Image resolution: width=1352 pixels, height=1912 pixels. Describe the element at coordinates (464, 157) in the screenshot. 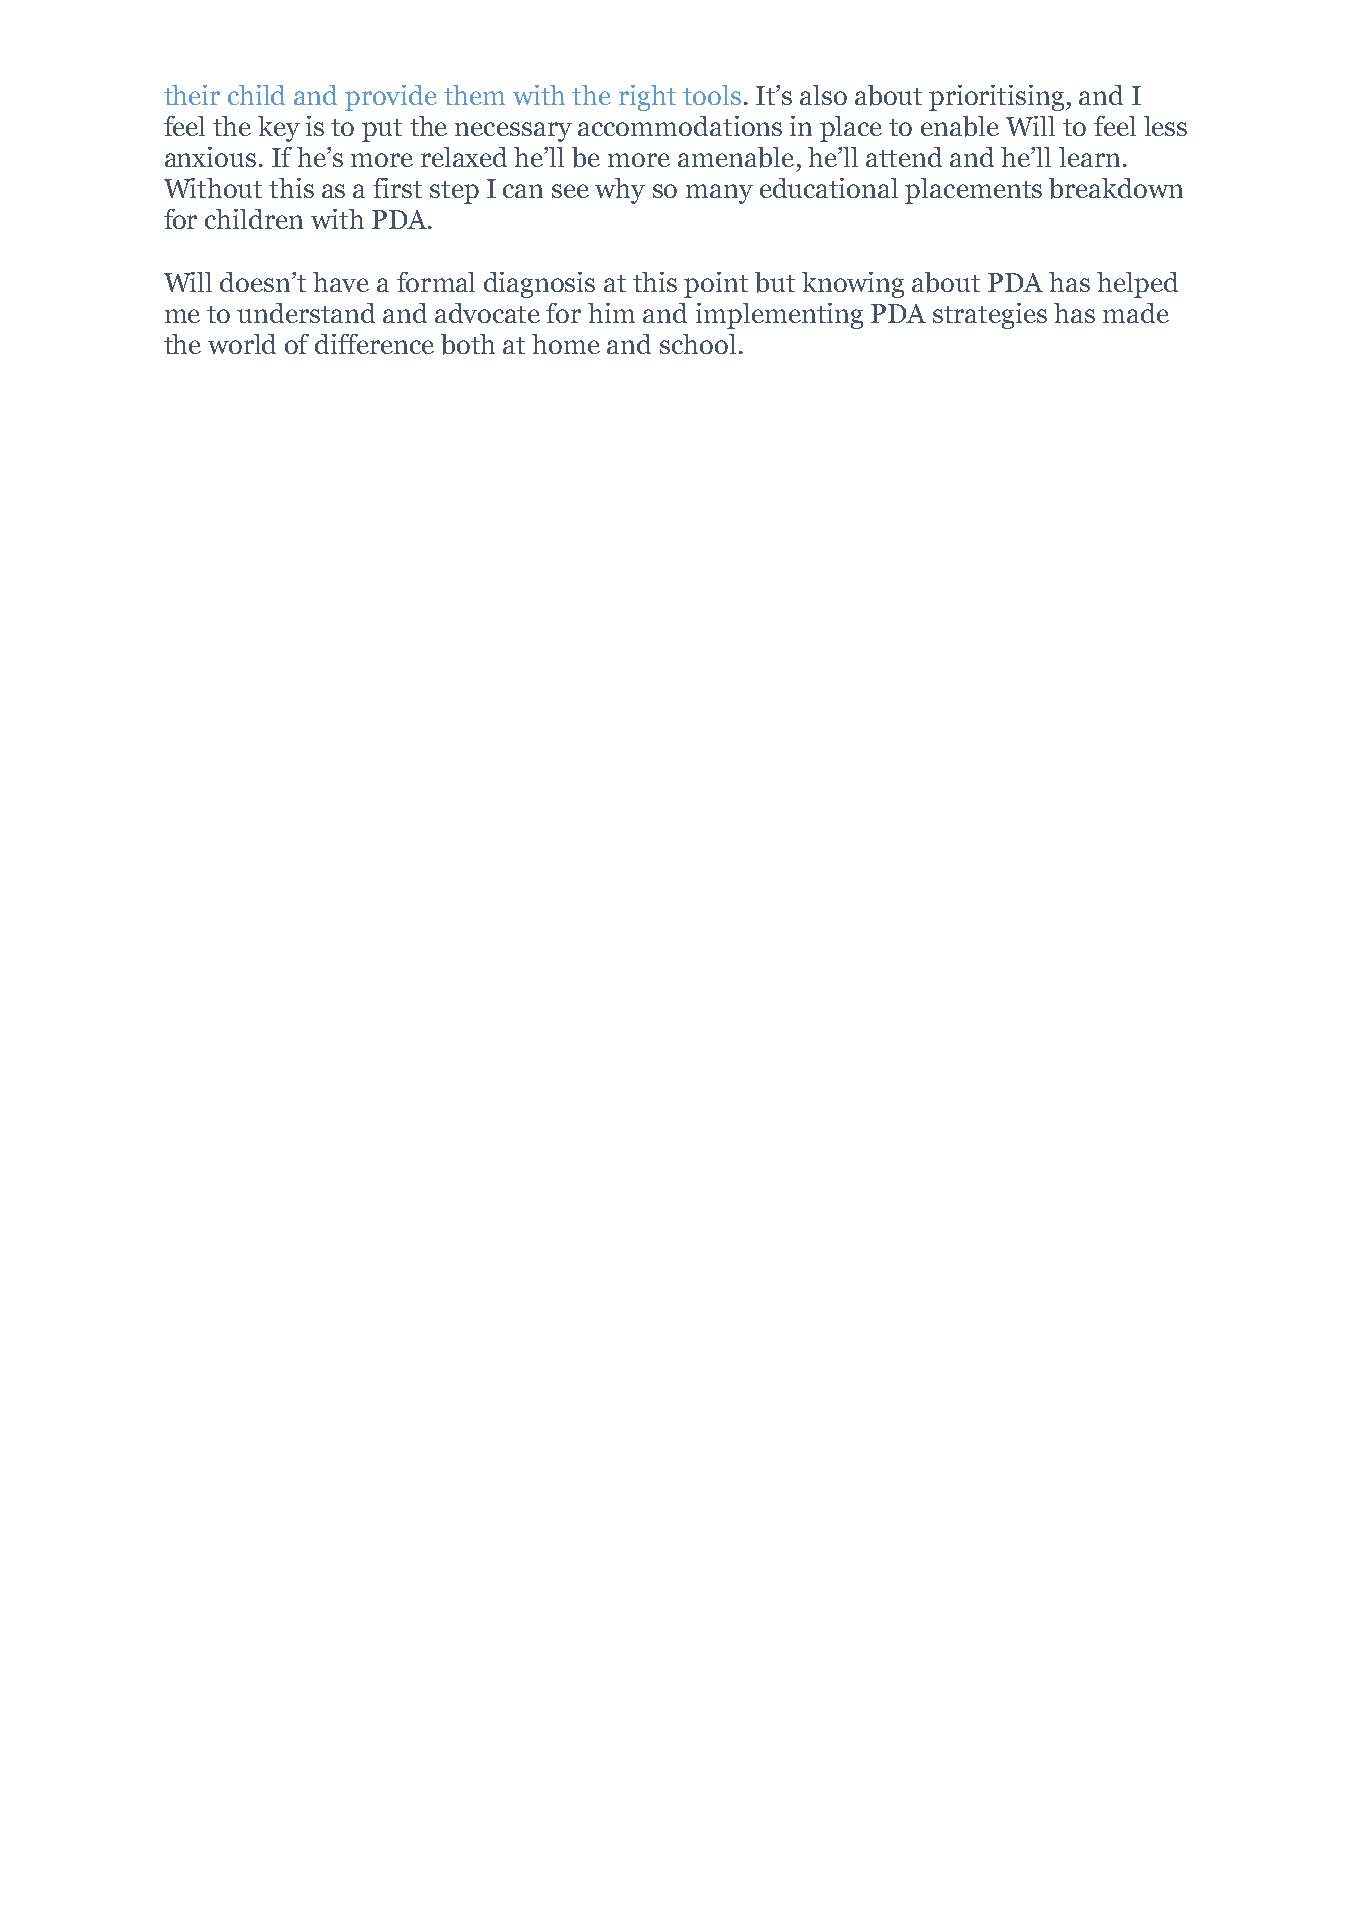

I see `relaxed` at that location.
